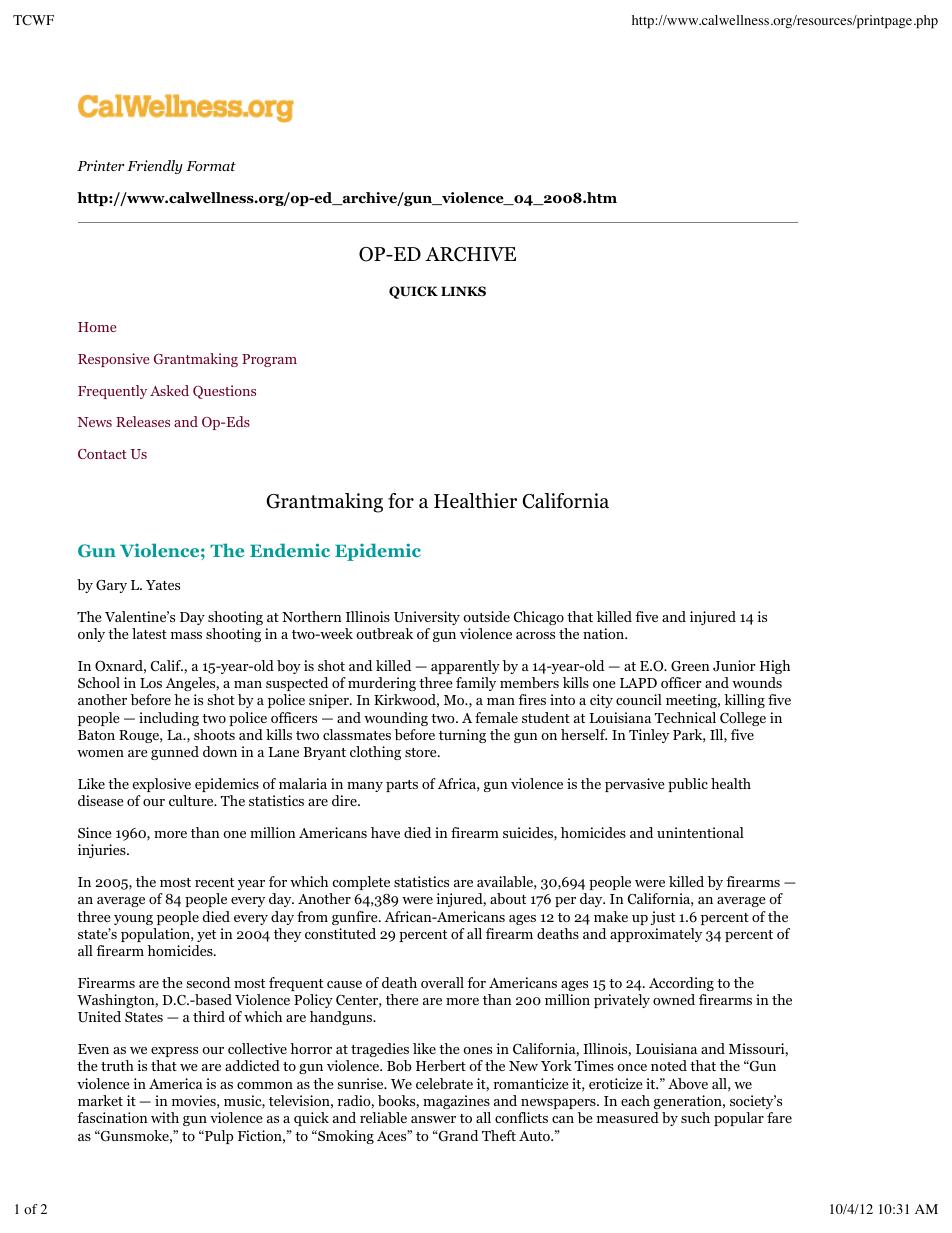  I want to click on LINKS, so click(463, 291).
